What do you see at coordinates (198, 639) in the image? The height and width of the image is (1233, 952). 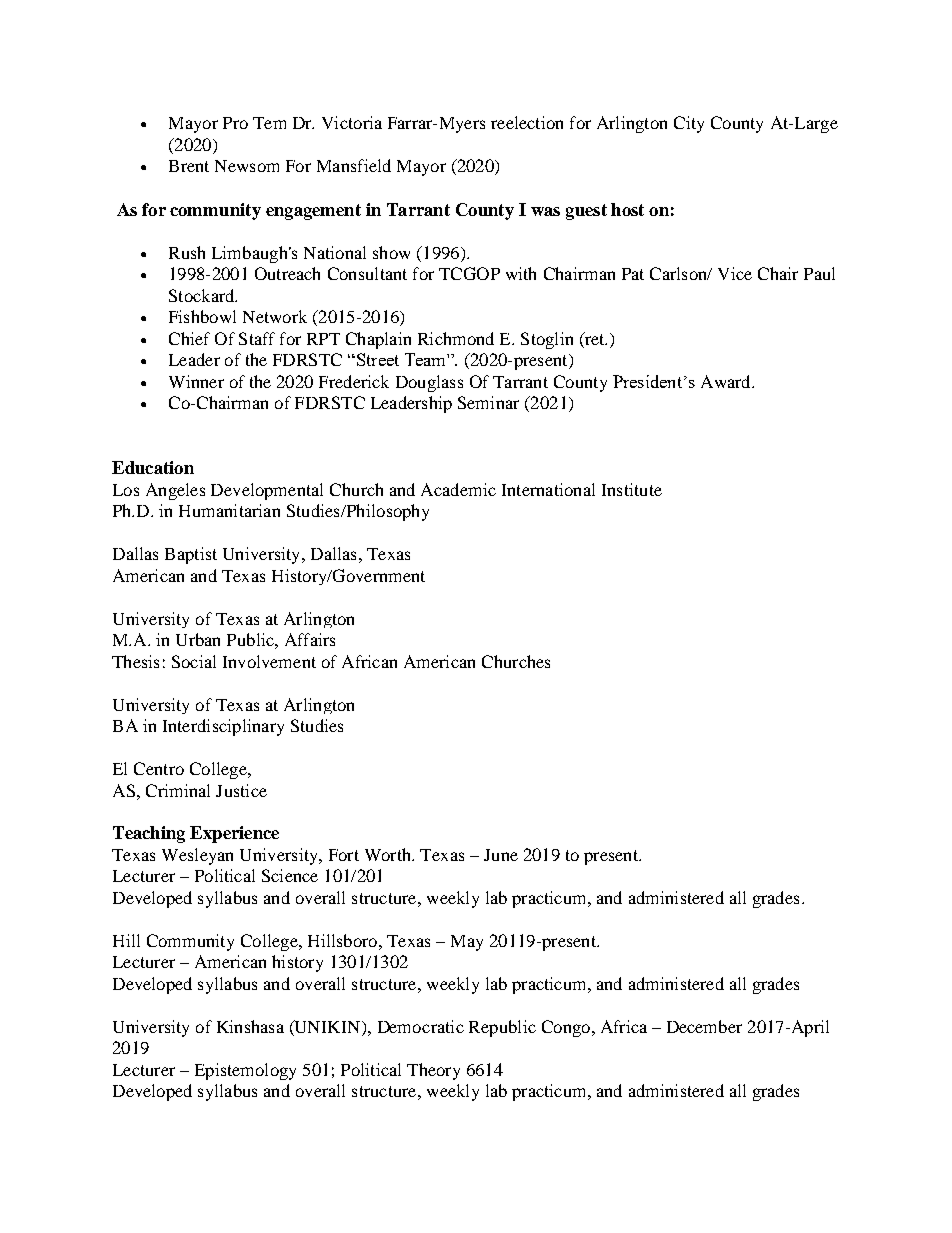 I see `Urban` at bounding box center [198, 639].
